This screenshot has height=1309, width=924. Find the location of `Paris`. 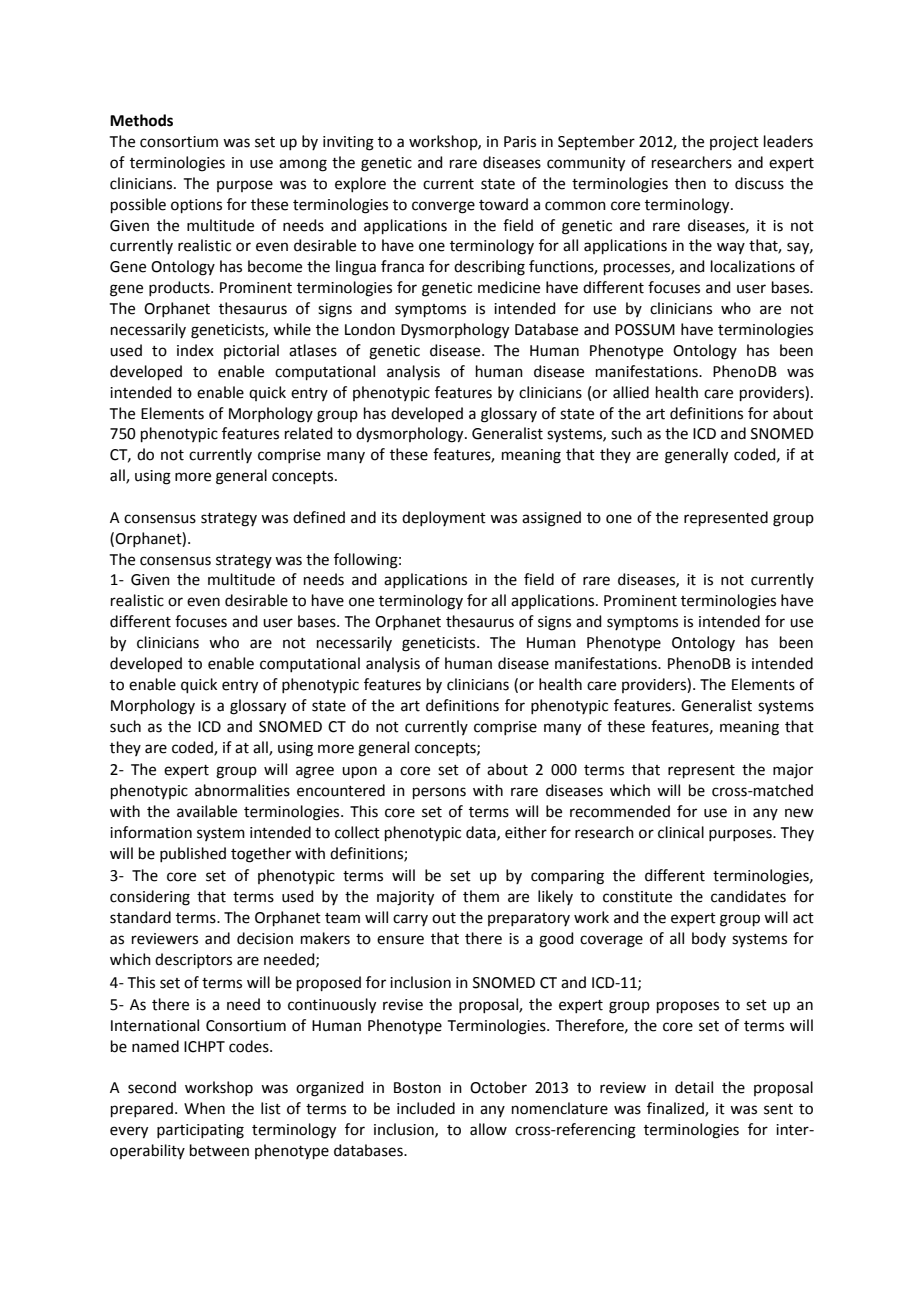

Paris is located at coordinates (520, 142).
